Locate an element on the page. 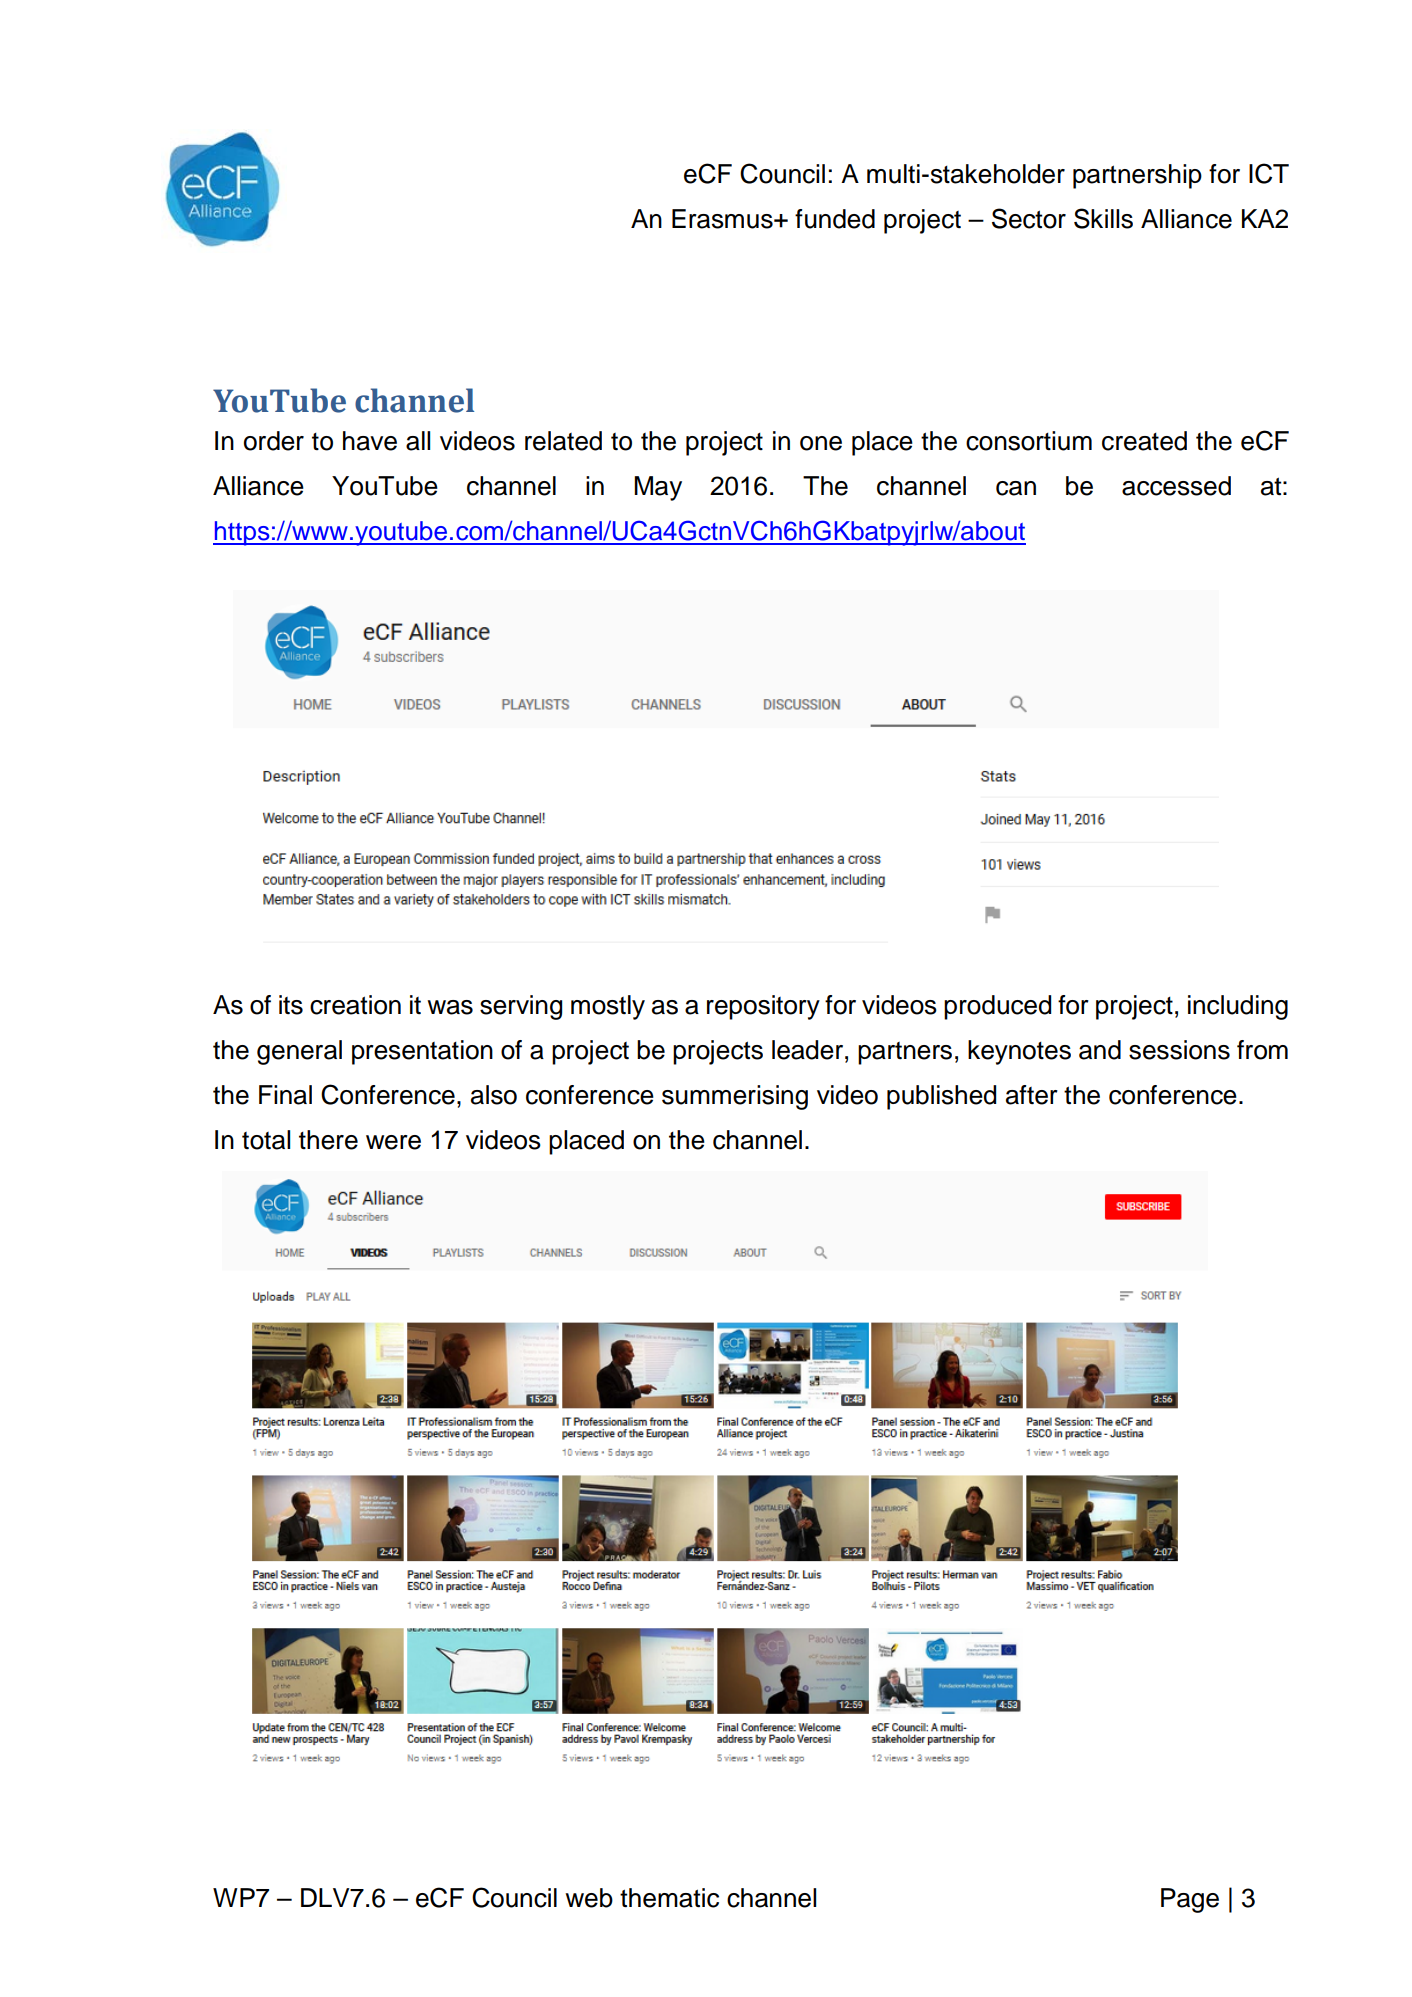 This image has width=1412, height=1997. web is located at coordinates (589, 1898).
